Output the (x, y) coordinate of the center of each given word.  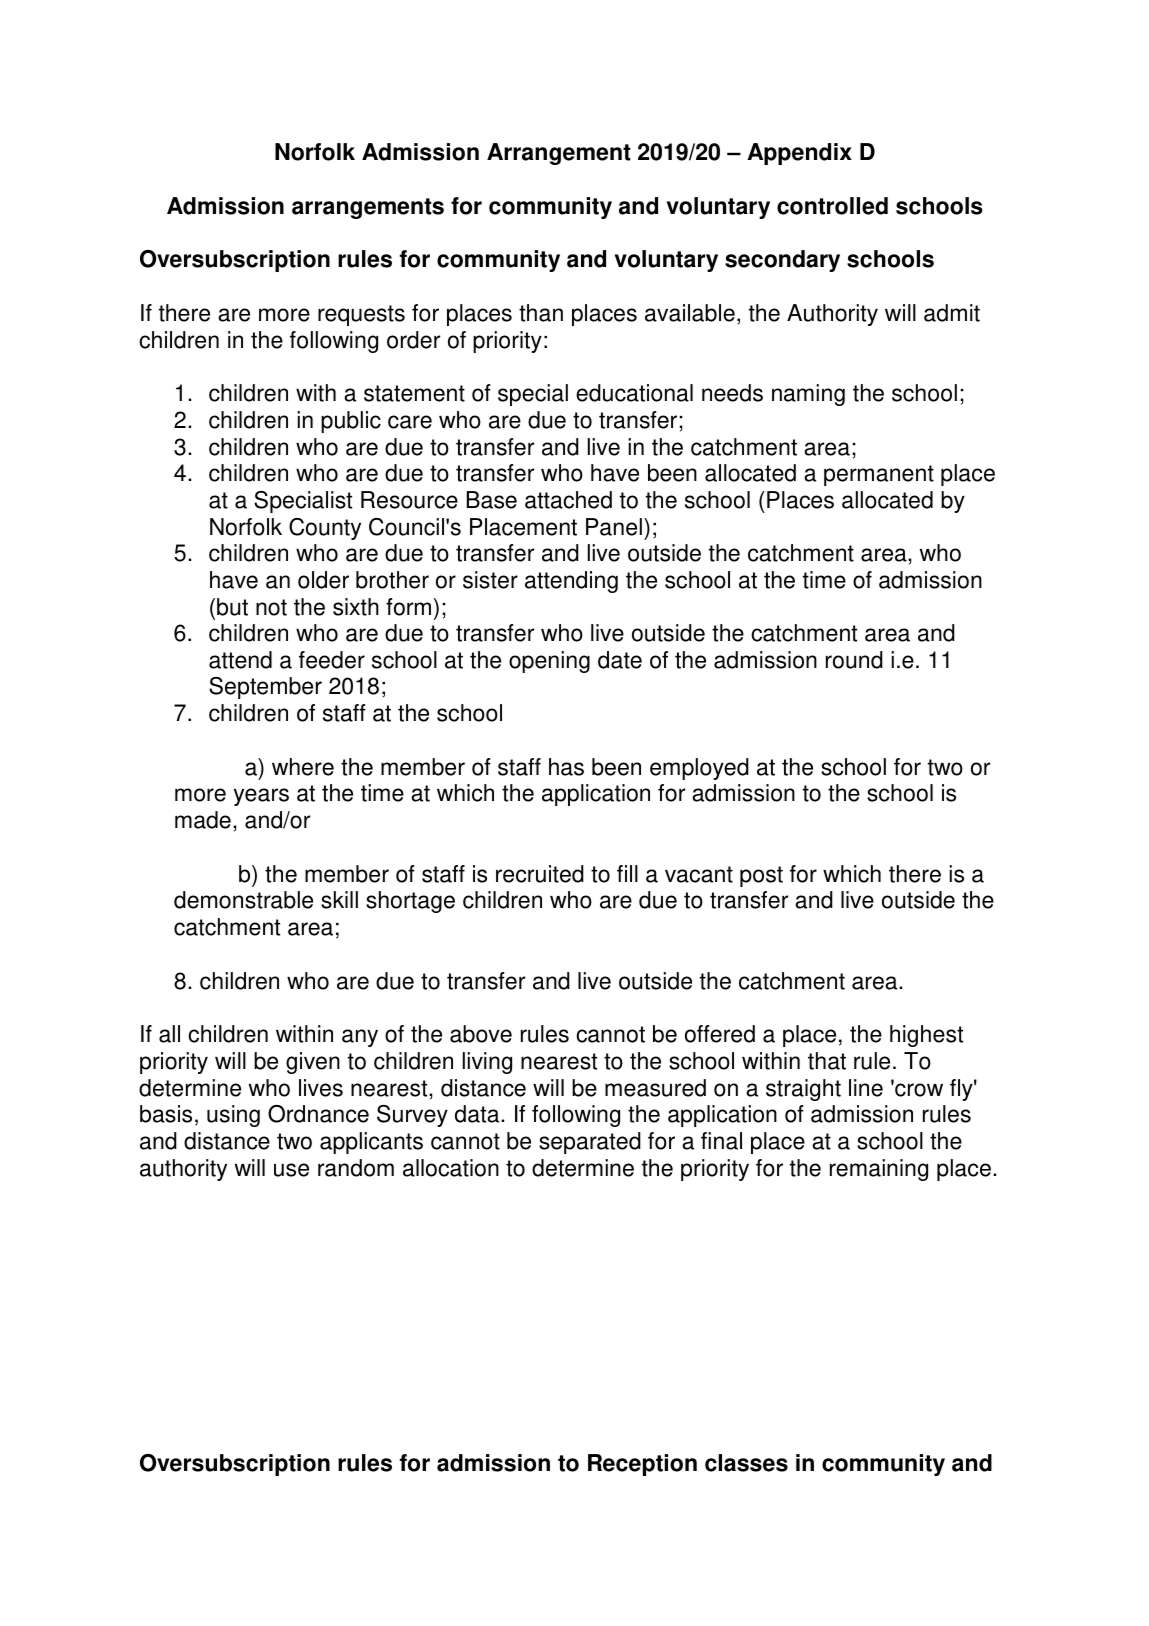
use (291, 1170)
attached (568, 500)
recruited (540, 874)
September (265, 688)
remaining (879, 1170)
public (351, 422)
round (854, 660)
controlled (832, 206)
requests (361, 315)
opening (549, 662)
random (356, 1168)
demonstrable (243, 900)
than (541, 313)
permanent (879, 475)
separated (590, 1143)
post (761, 876)
